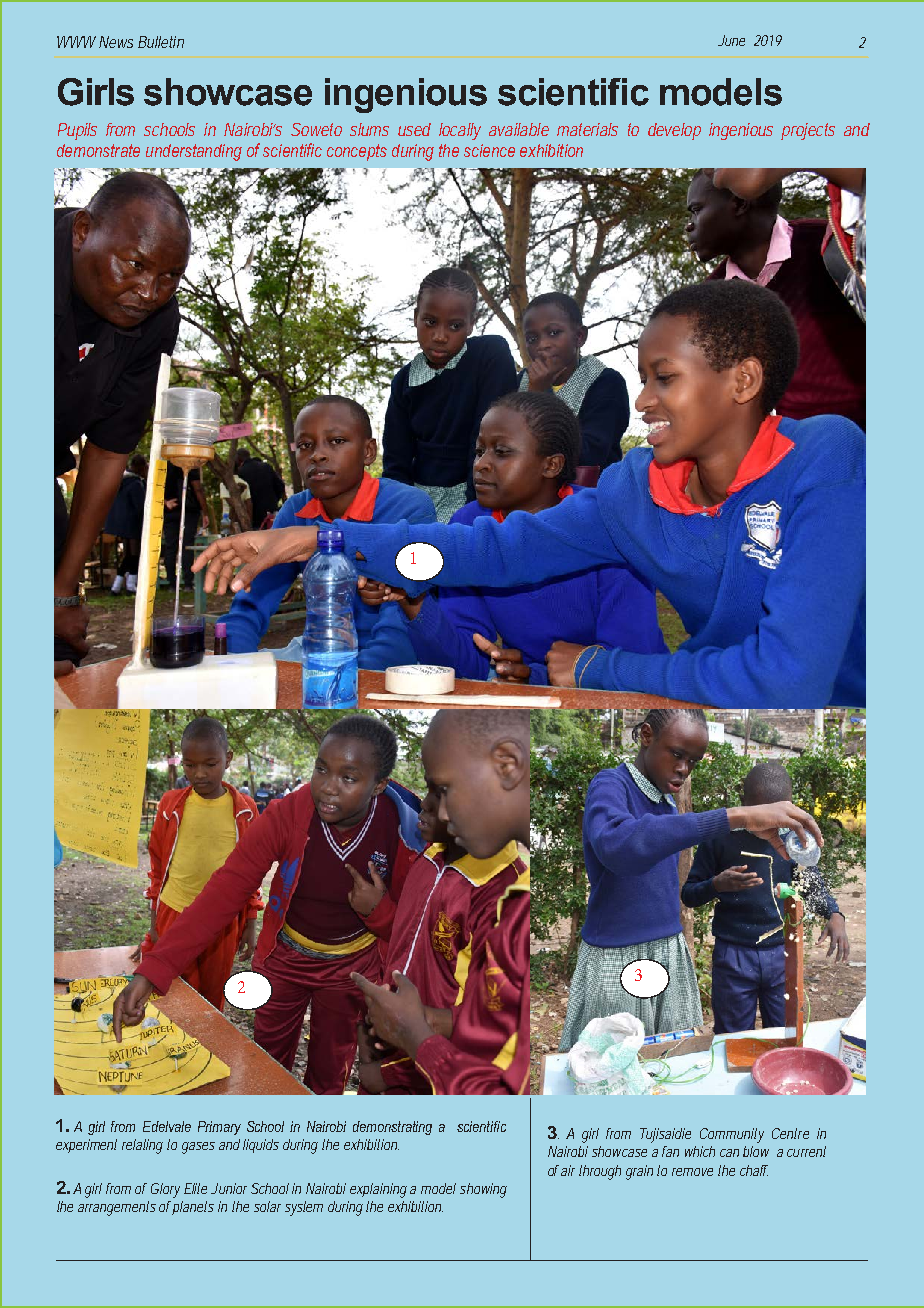  Describe the element at coordinates (808, 131) in the screenshot. I see `projects` at that location.
